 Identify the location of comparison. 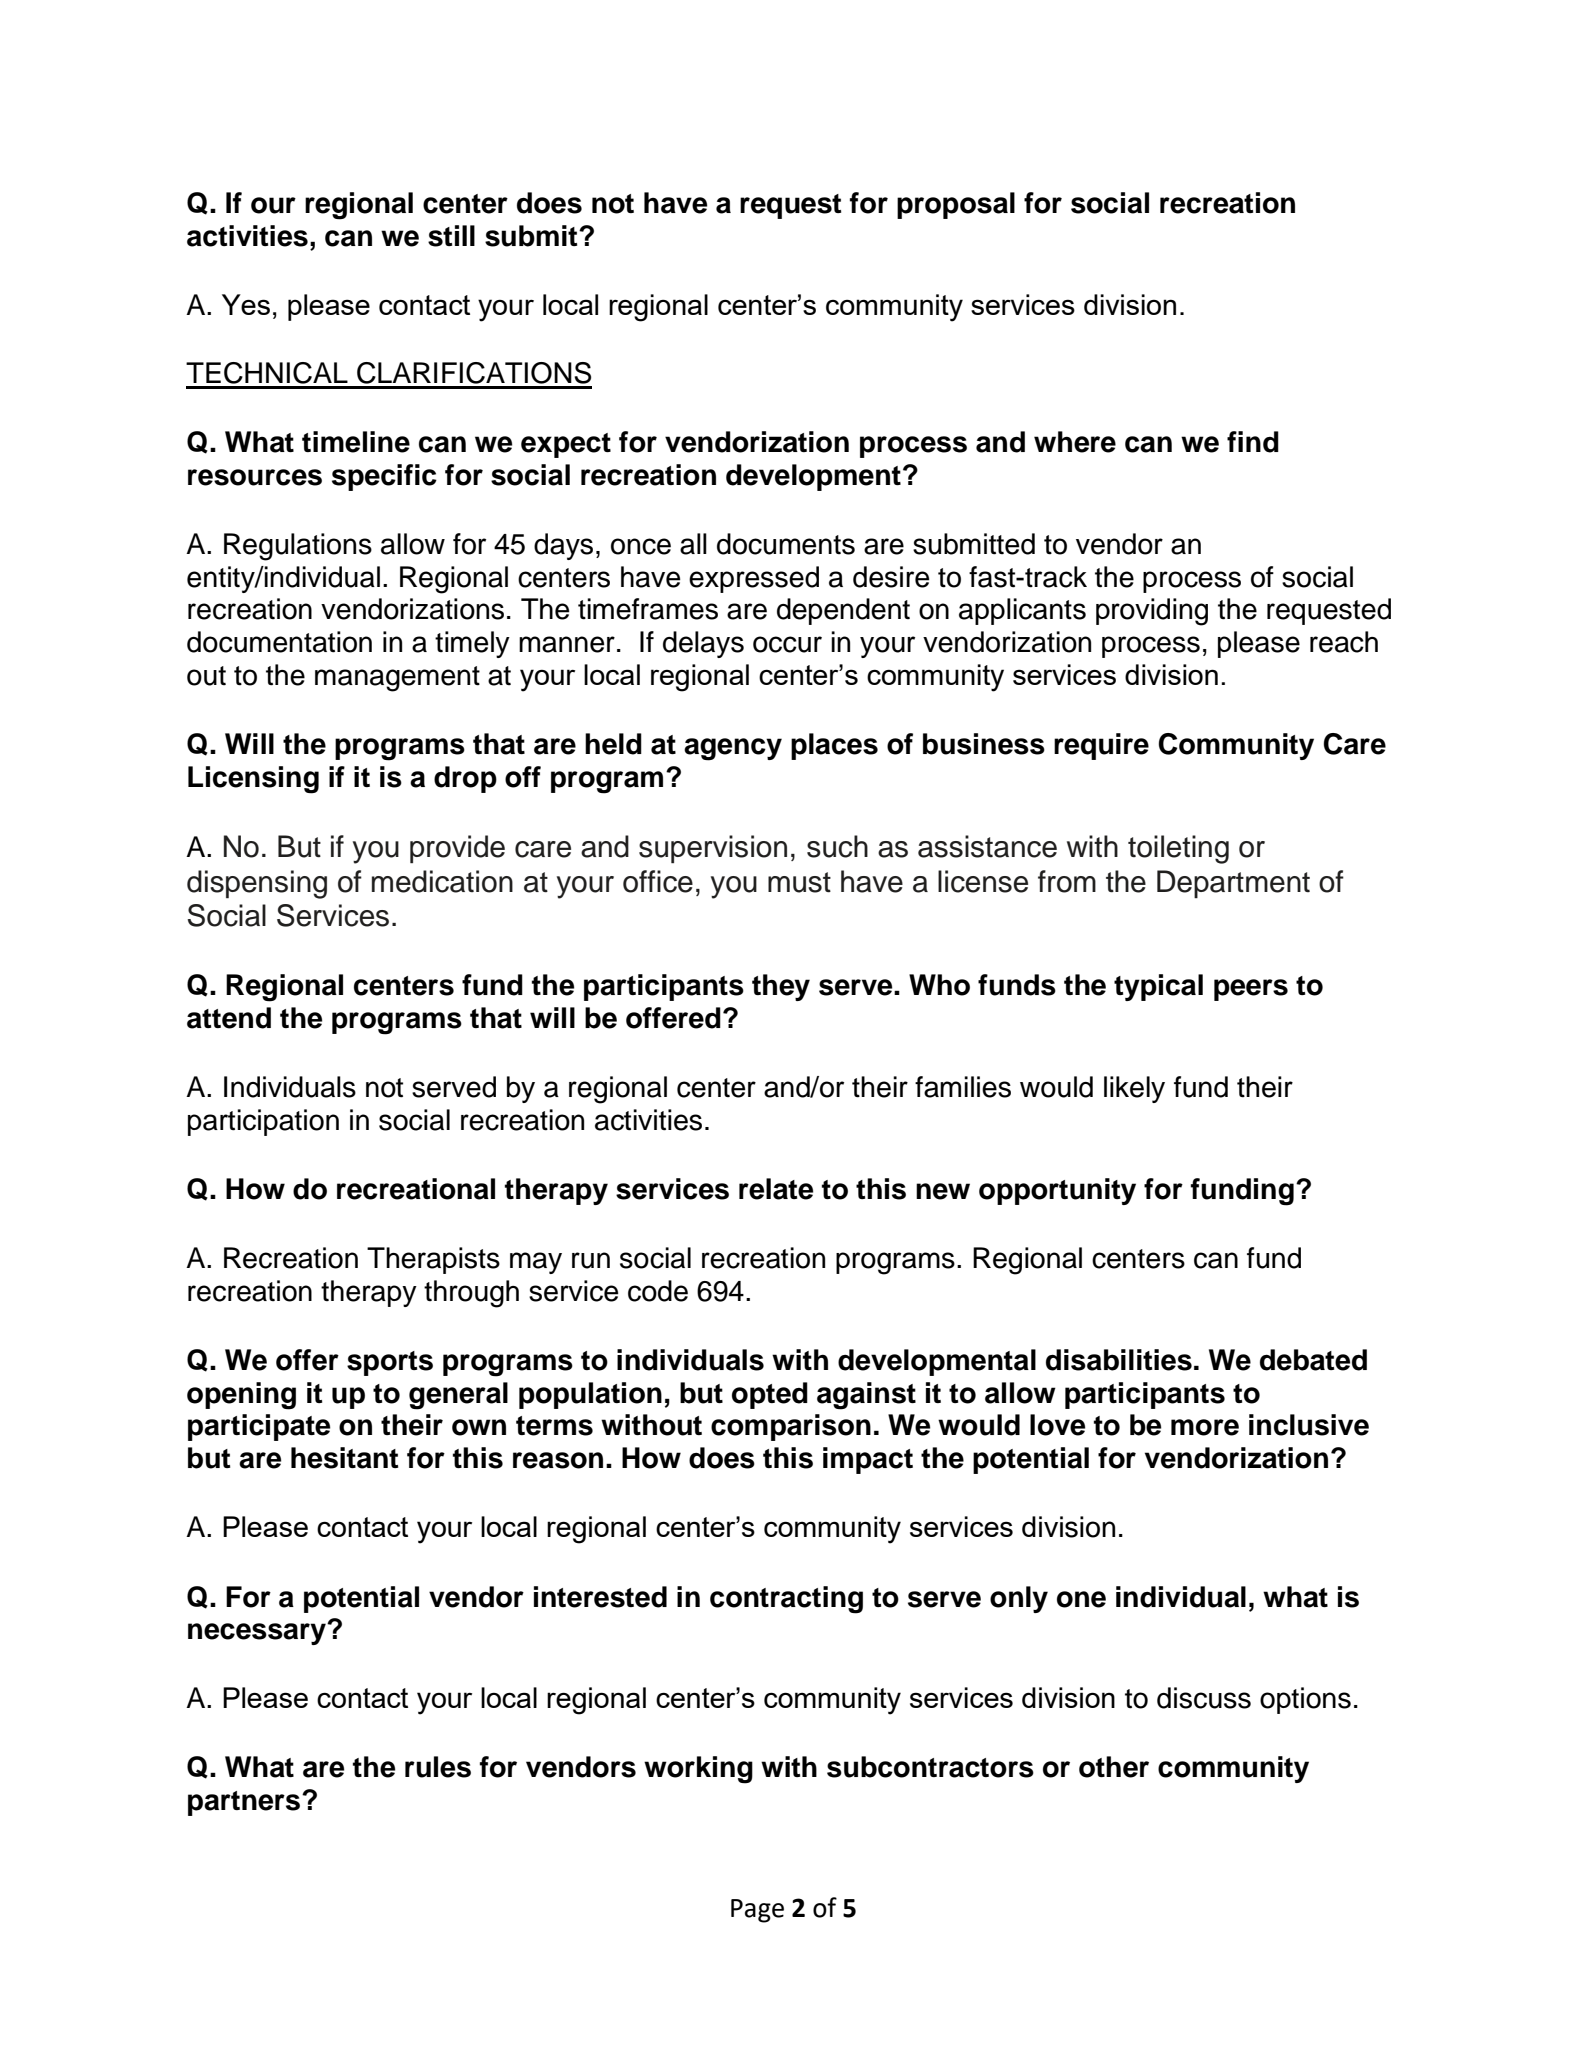
(791, 1427).
